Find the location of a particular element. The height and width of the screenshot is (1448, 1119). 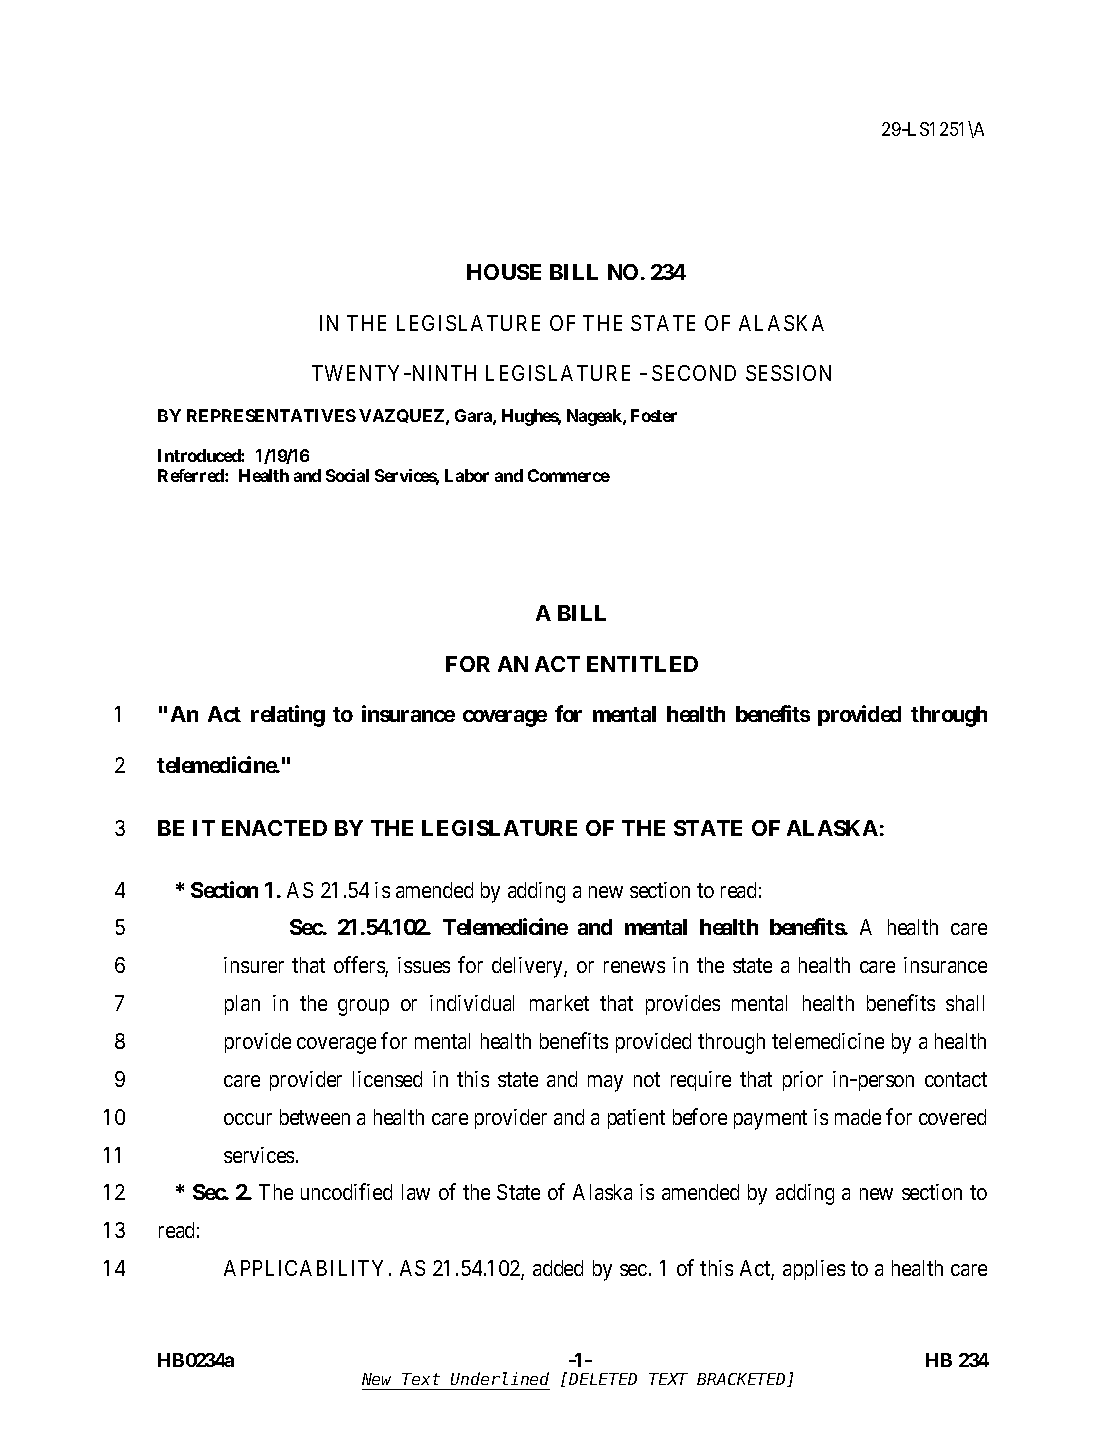

ENTITLED is located at coordinates (642, 664).
